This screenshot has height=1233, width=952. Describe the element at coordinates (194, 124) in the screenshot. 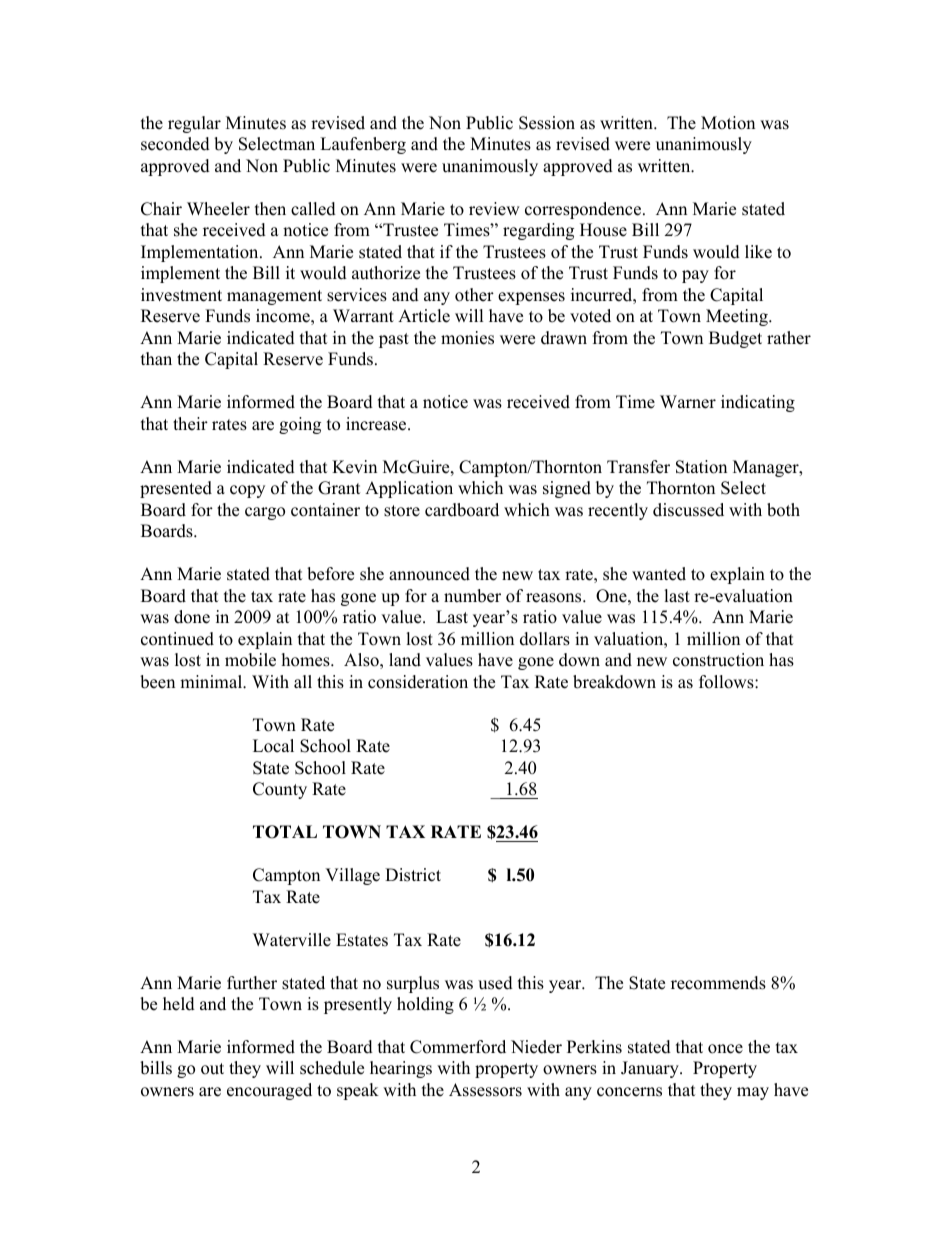

I see `regular` at that location.
